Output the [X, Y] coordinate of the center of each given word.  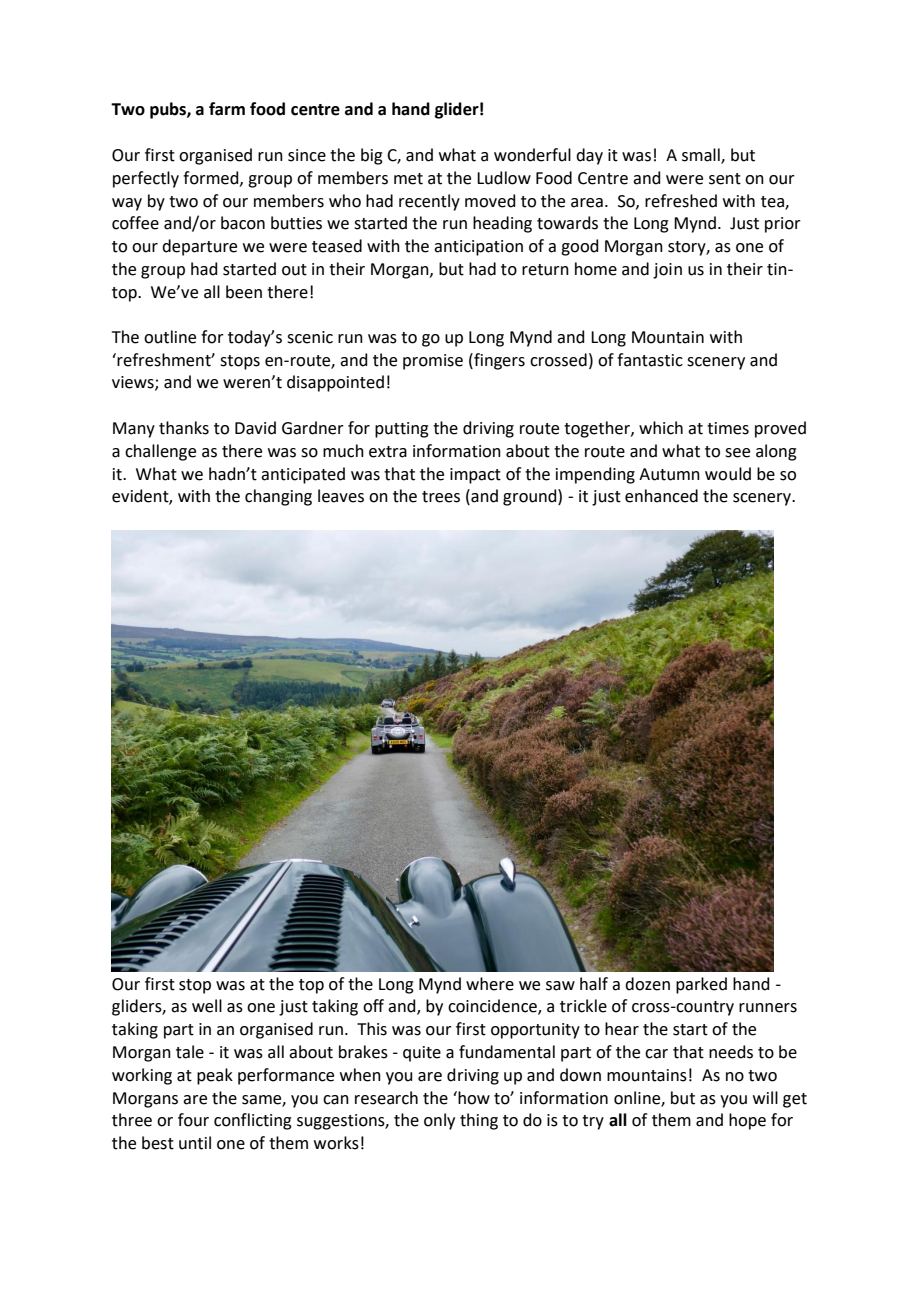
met [408, 179]
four [193, 1120]
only [439, 1121]
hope [747, 1121]
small [702, 155]
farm [227, 109]
